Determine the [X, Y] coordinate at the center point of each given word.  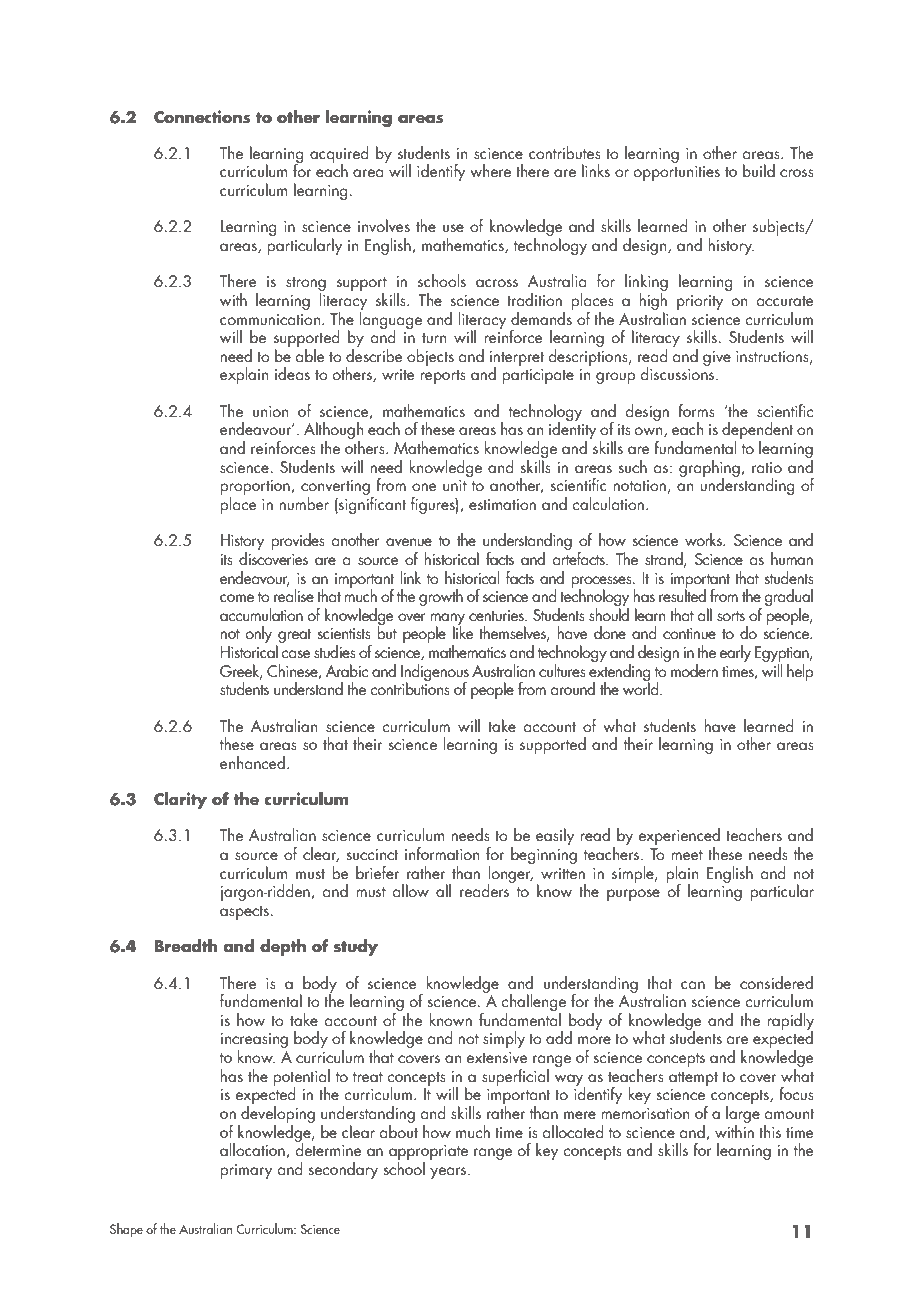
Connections [202, 117]
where [490, 170]
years [449, 1173]
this [770, 1131]
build [759, 170]
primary [246, 1171]
